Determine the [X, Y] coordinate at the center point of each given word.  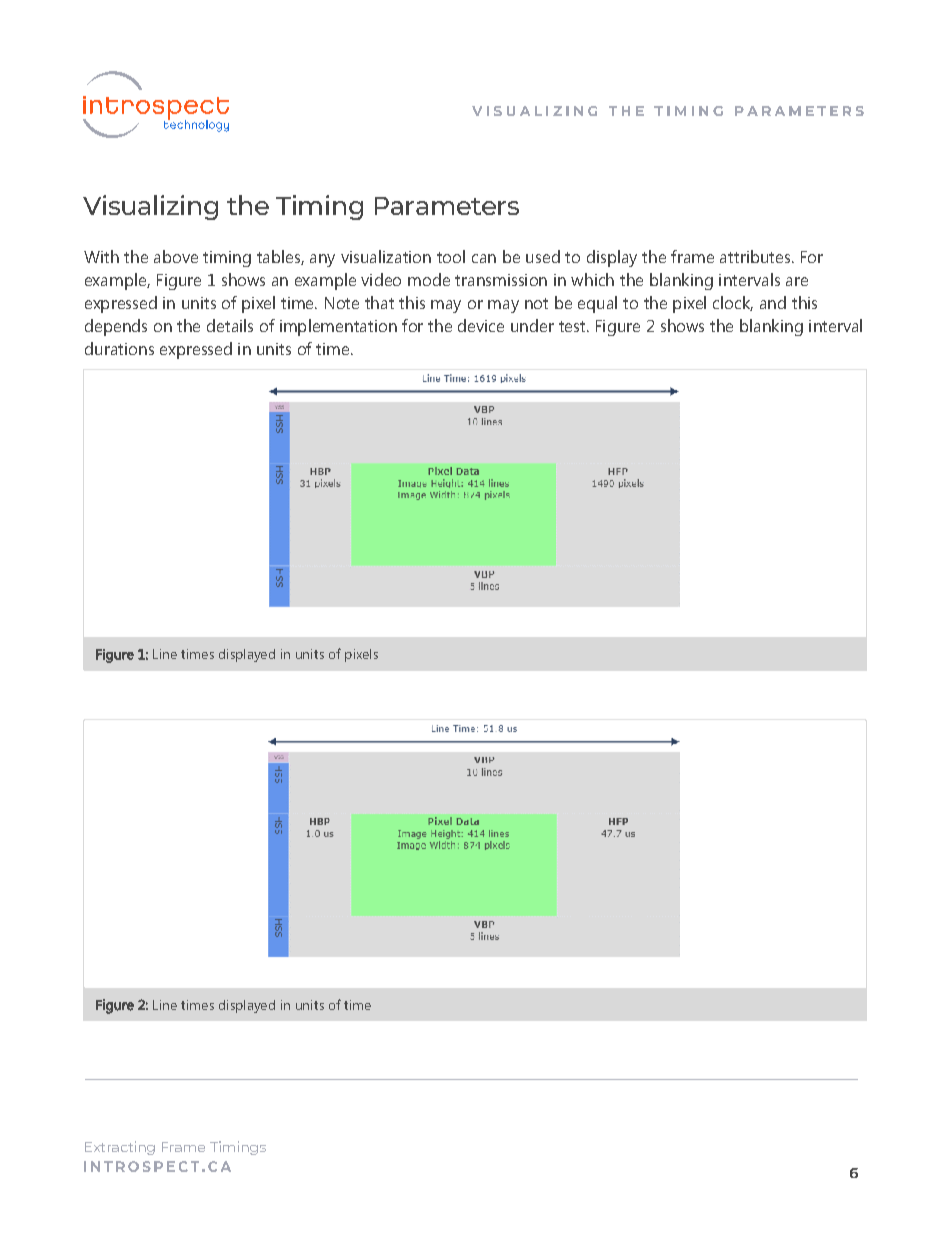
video [381, 279]
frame [692, 256]
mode [429, 279]
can [484, 258]
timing [227, 259]
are [797, 281]
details [230, 325]
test [573, 326]
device [481, 325]
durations [119, 348]
